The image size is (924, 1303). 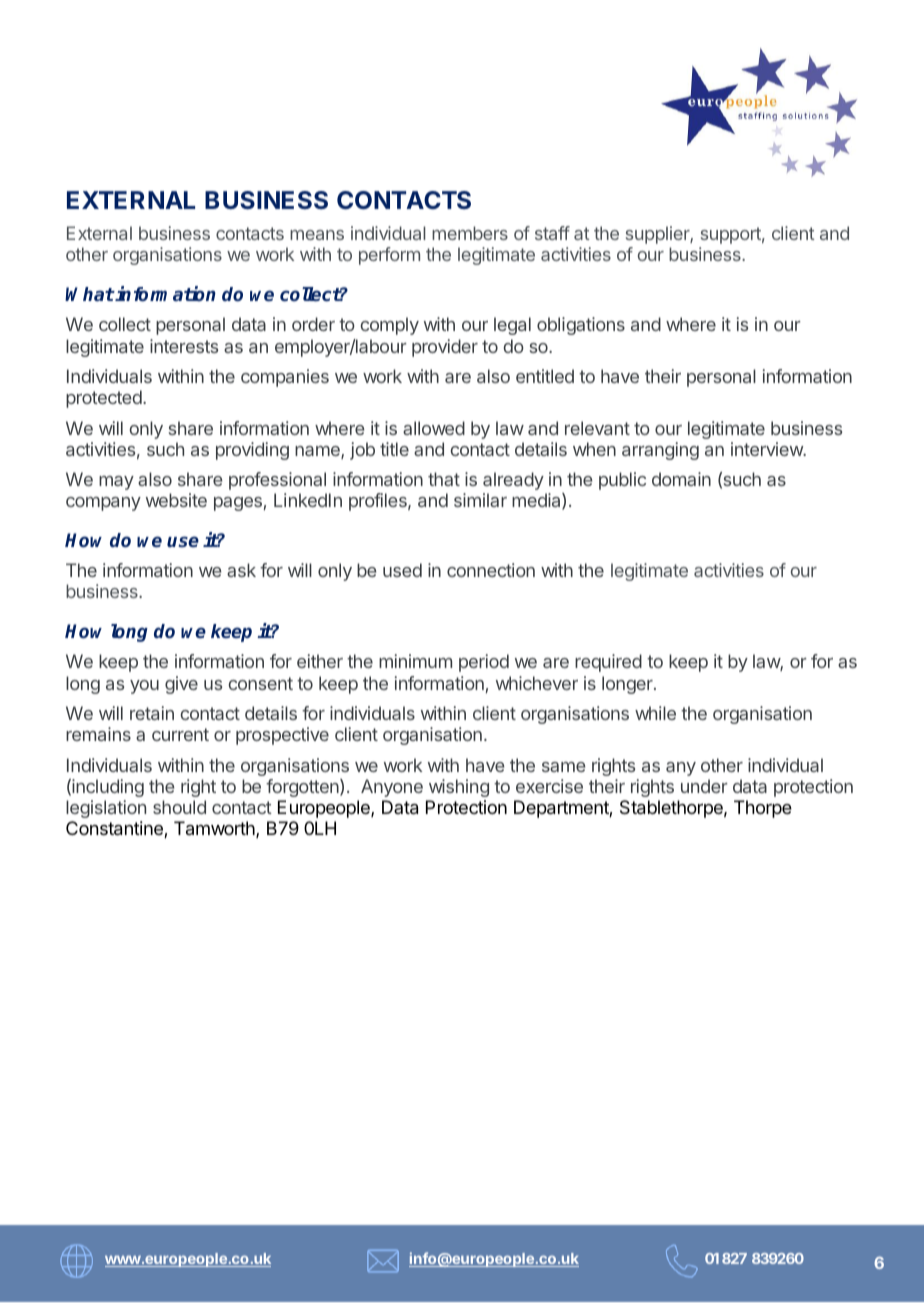 I want to click on staff, so click(x=552, y=233).
